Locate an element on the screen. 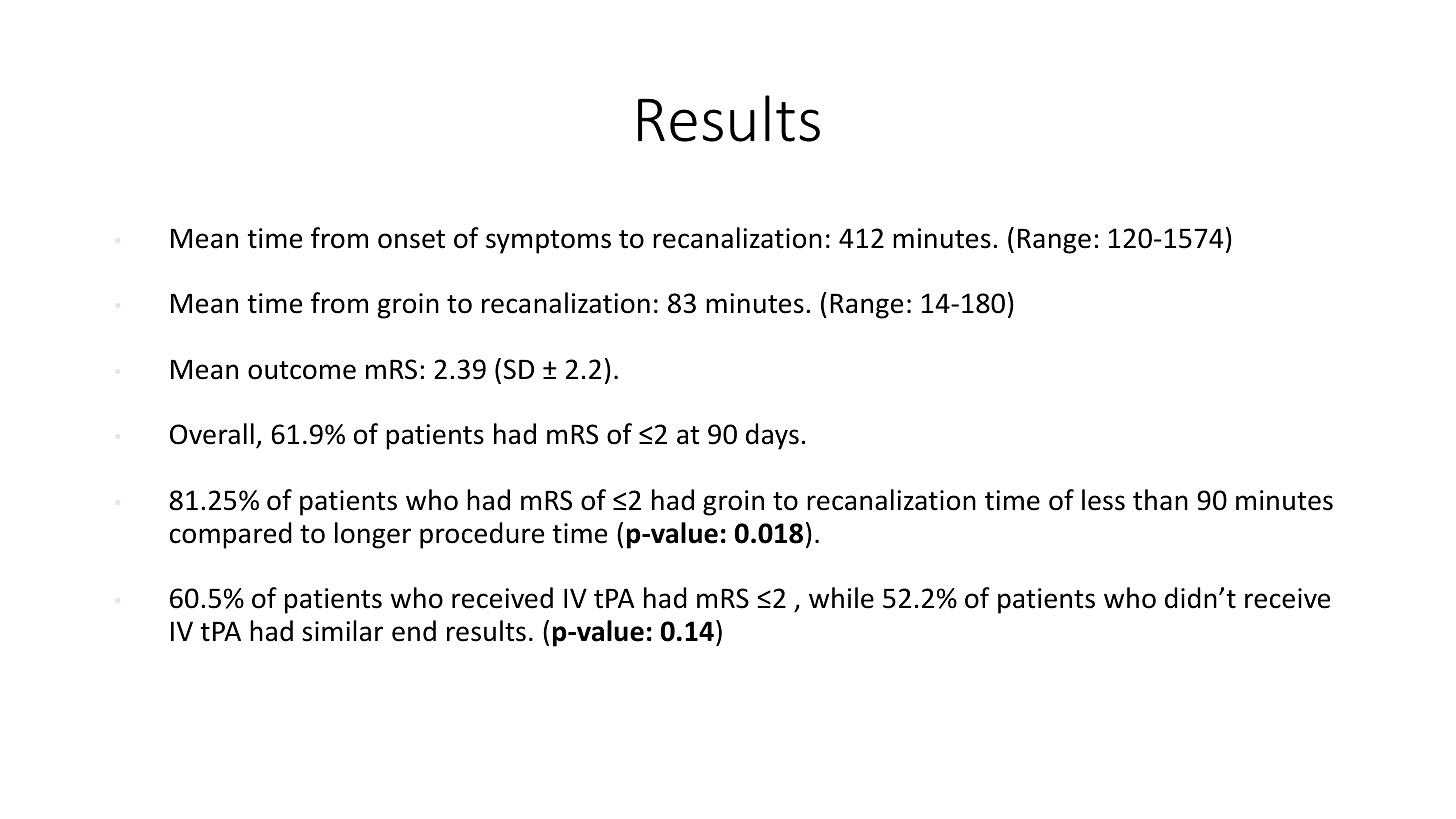  symptoms is located at coordinates (548, 242).
